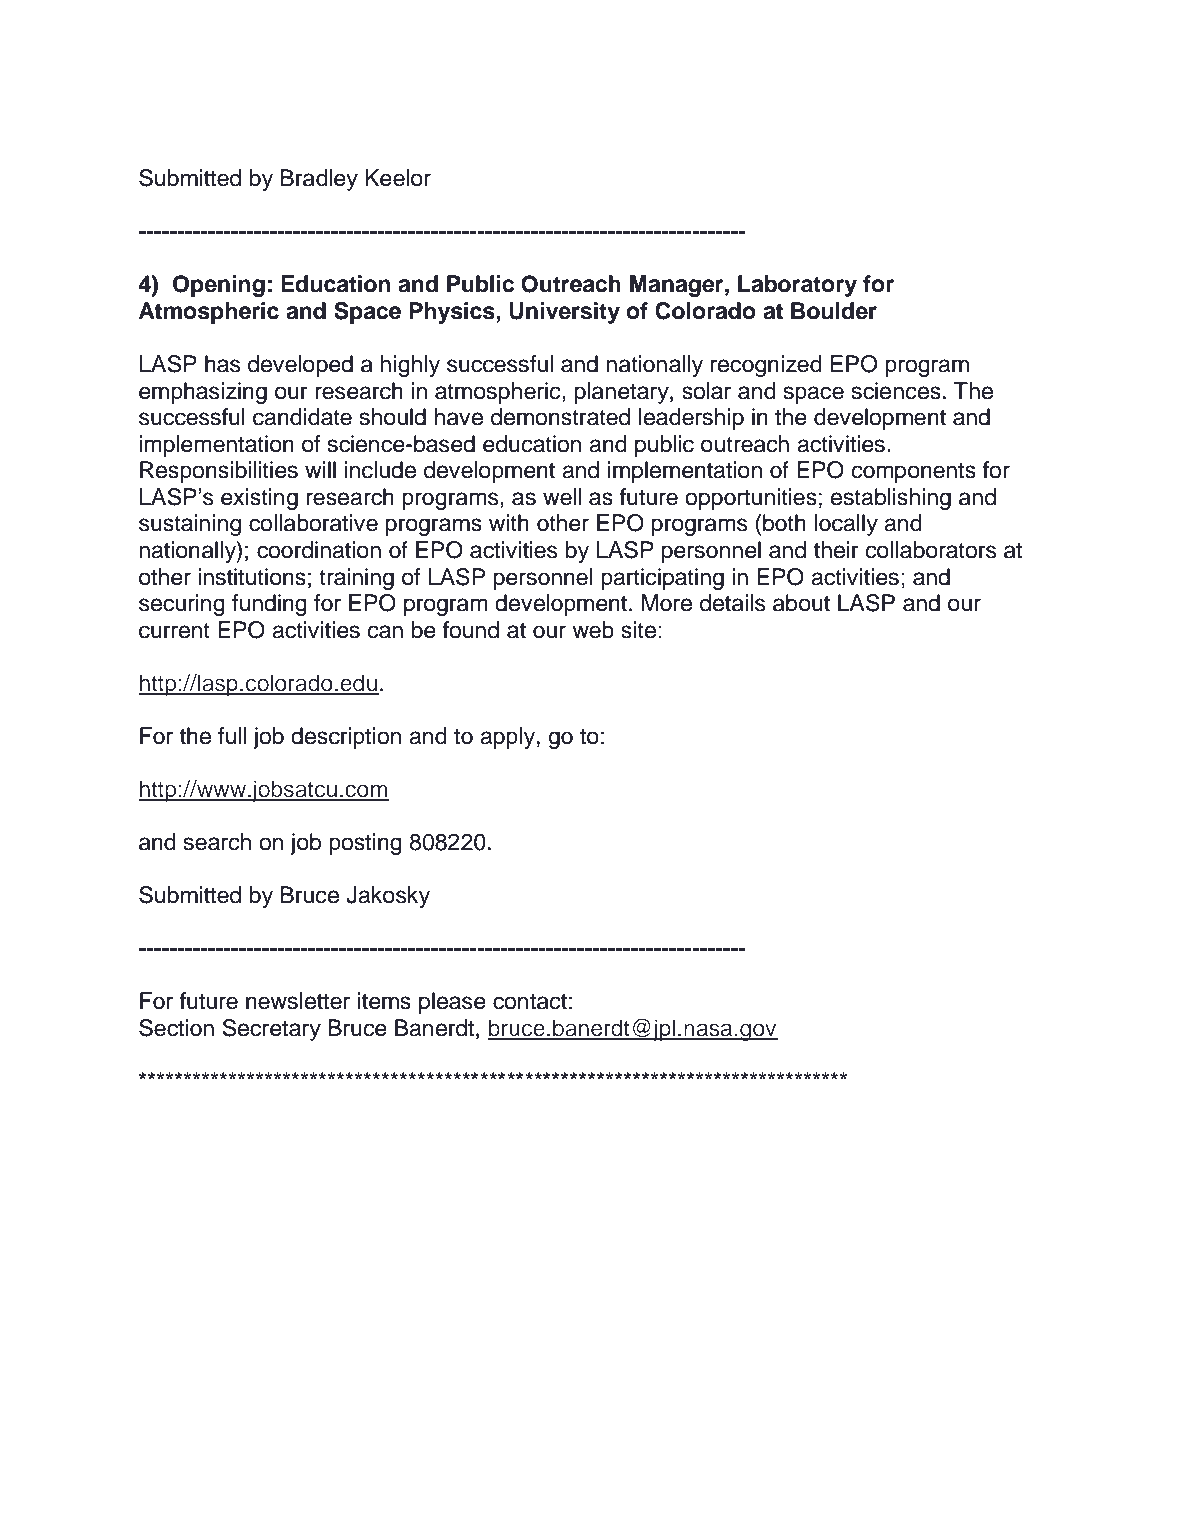  Describe the element at coordinates (298, 1001) in the page. I see `newsletter` at that location.
